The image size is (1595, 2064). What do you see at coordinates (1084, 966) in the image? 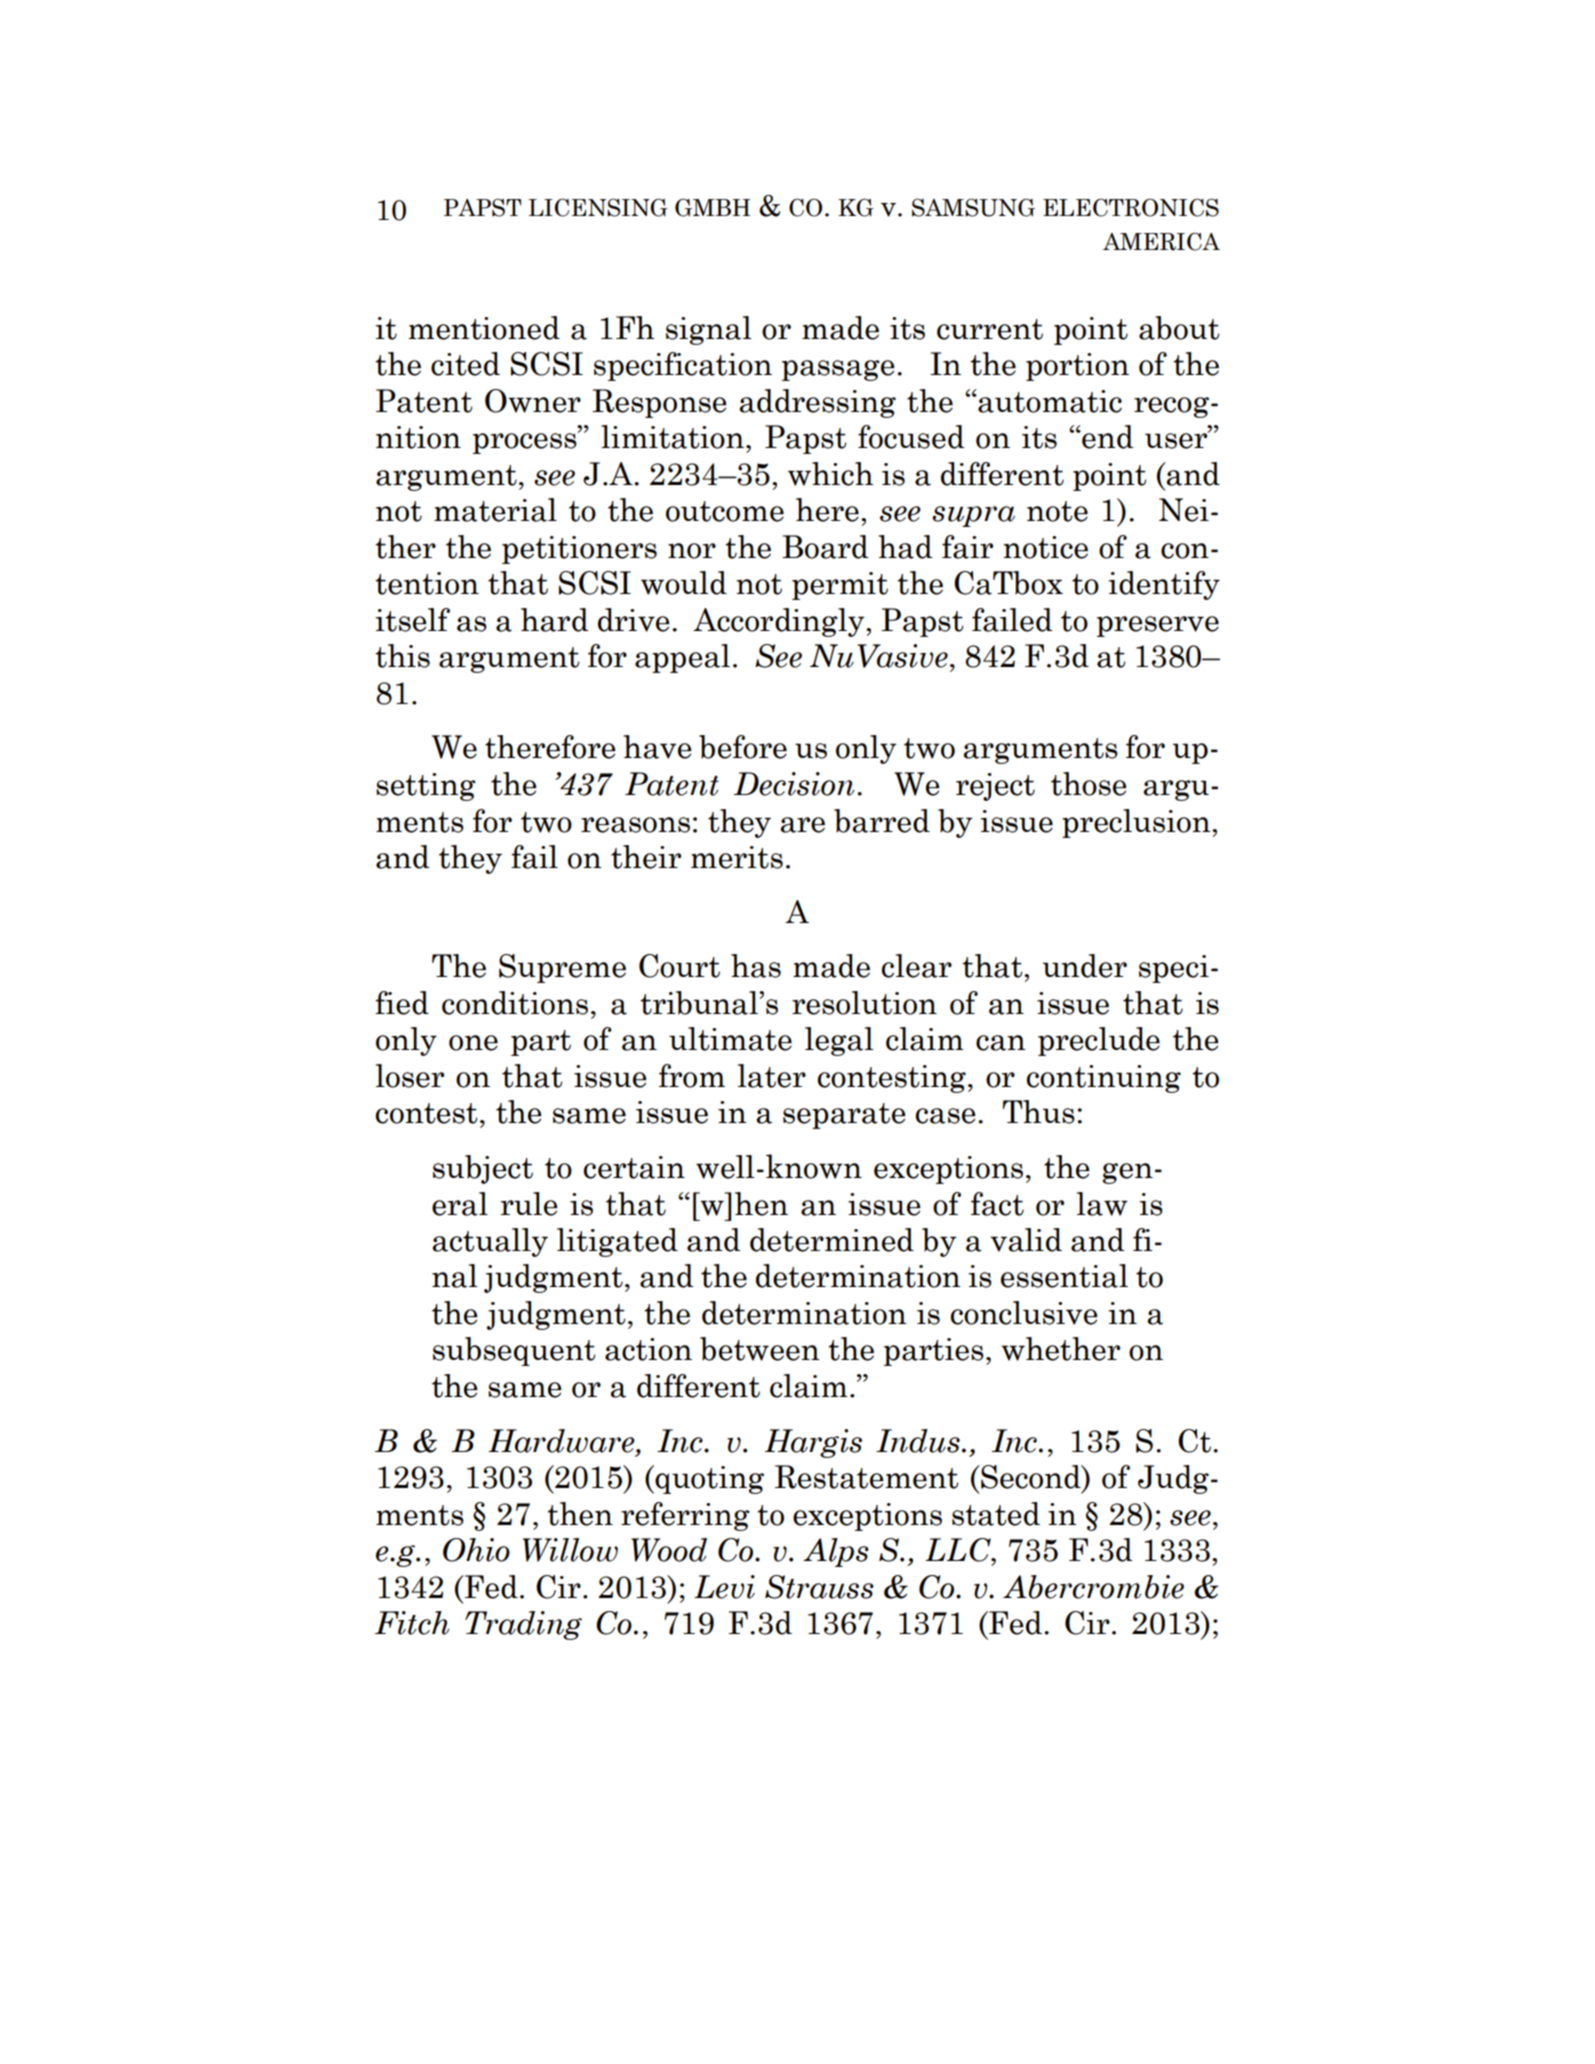
I see `under` at bounding box center [1084, 966].
